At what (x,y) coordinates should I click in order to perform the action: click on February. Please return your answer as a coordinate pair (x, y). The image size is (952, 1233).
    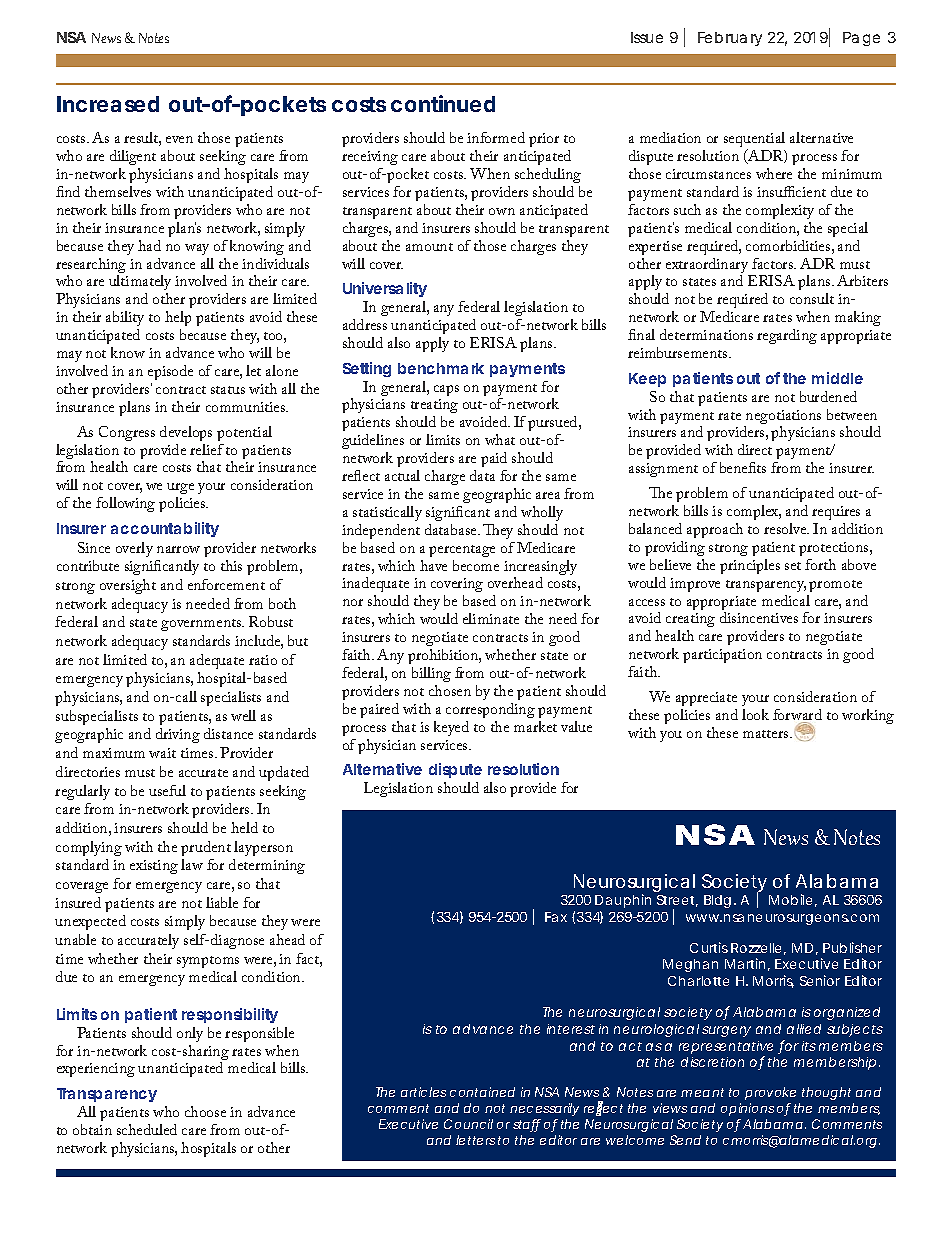
    Looking at the image, I should click on (730, 39).
